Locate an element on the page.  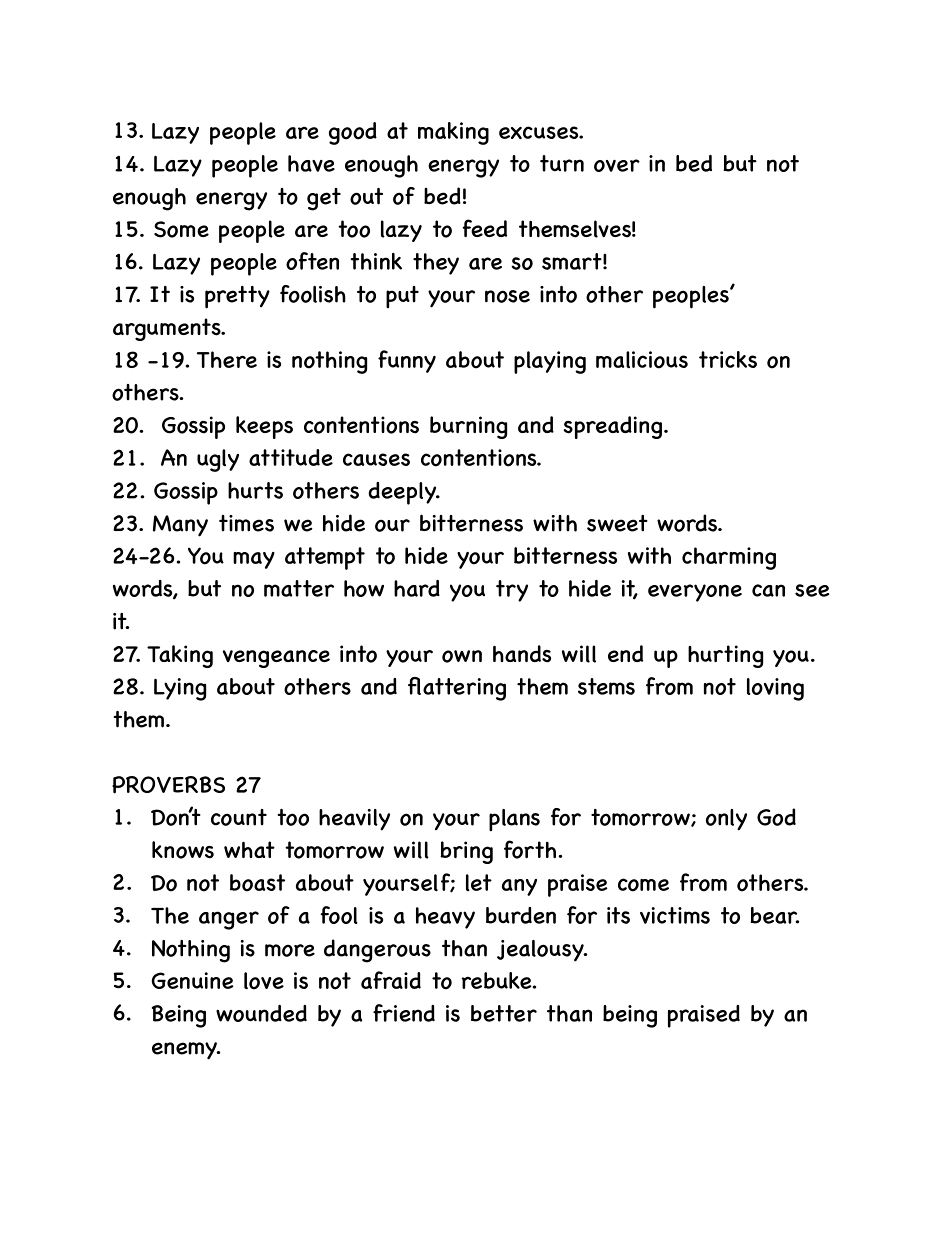
turn is located at coordinates (562, 163).
